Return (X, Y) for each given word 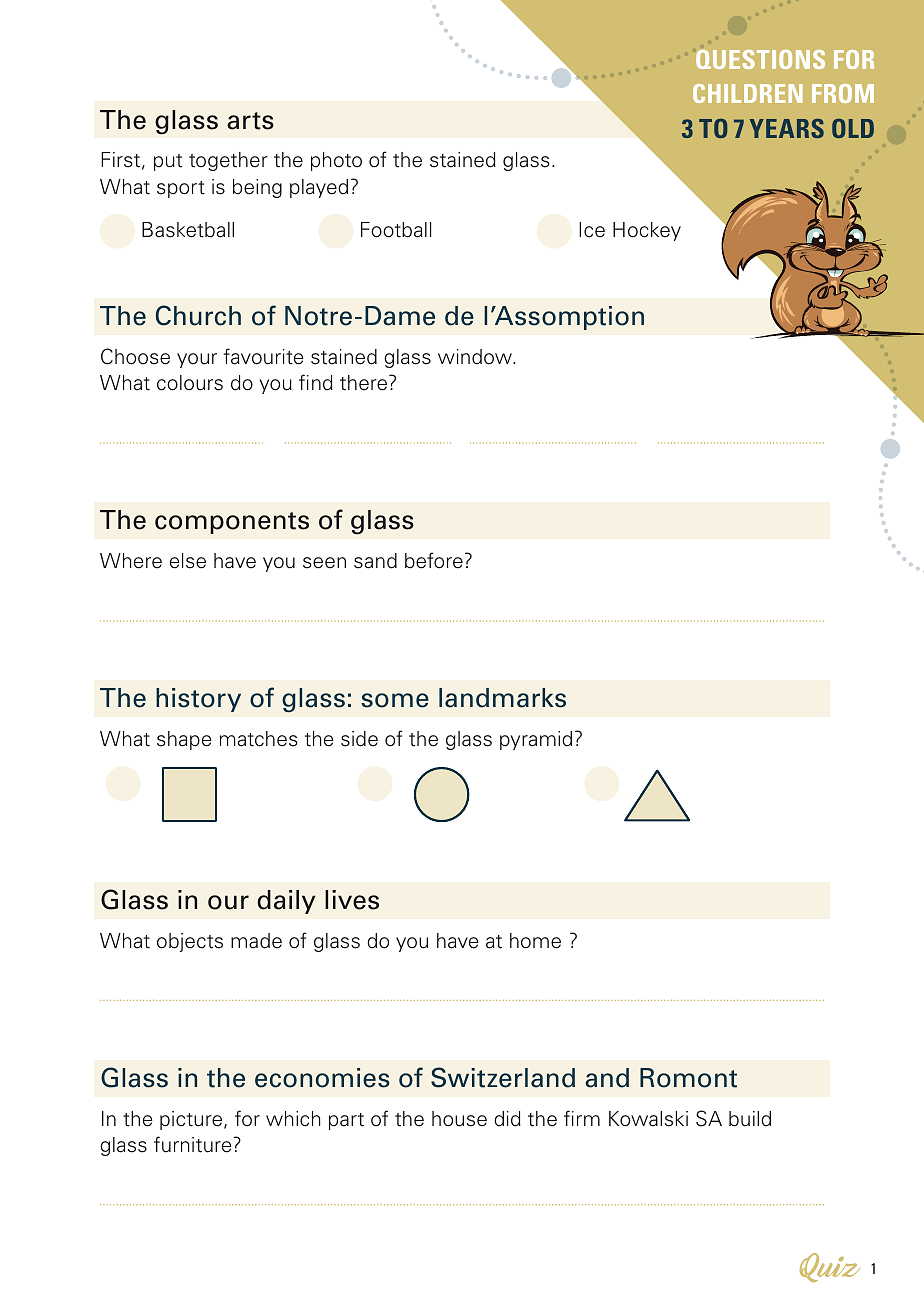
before (434, 560)
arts (250, 121)
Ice (592, 230)
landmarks (502, 698)
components (232, 523)
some (395, 700)
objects (190, 942)
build (750, 1119)
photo (336, 161)
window (476, 357)
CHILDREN (748, 93)
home (535, 941)
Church (198, 315)
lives (352, 900)
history (198, 700)
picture (192, 1120)
